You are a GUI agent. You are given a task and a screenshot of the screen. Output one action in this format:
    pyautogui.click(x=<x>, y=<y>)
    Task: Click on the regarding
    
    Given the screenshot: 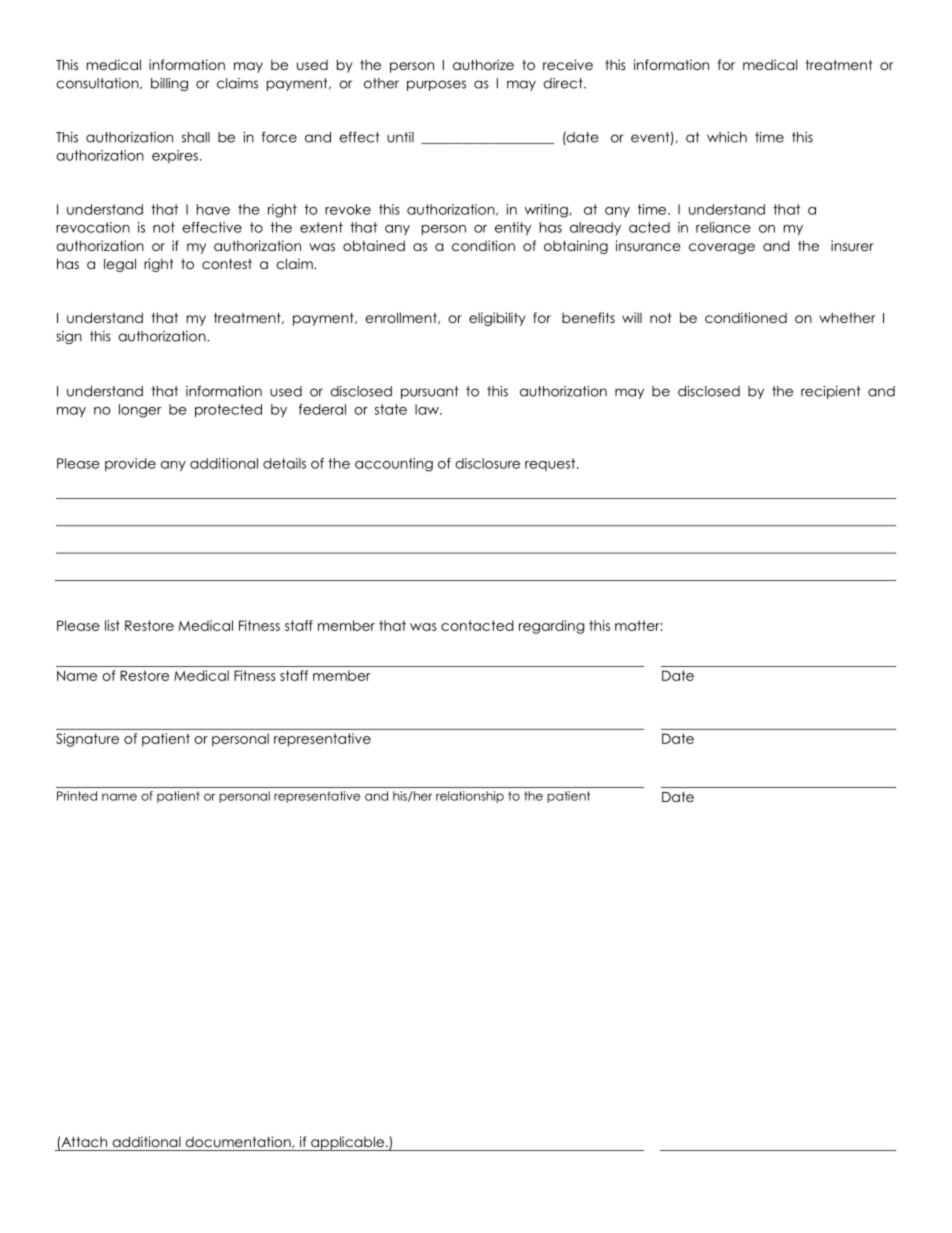 What is the action you would take?
    pyautogui.click(x=551, y=627)
